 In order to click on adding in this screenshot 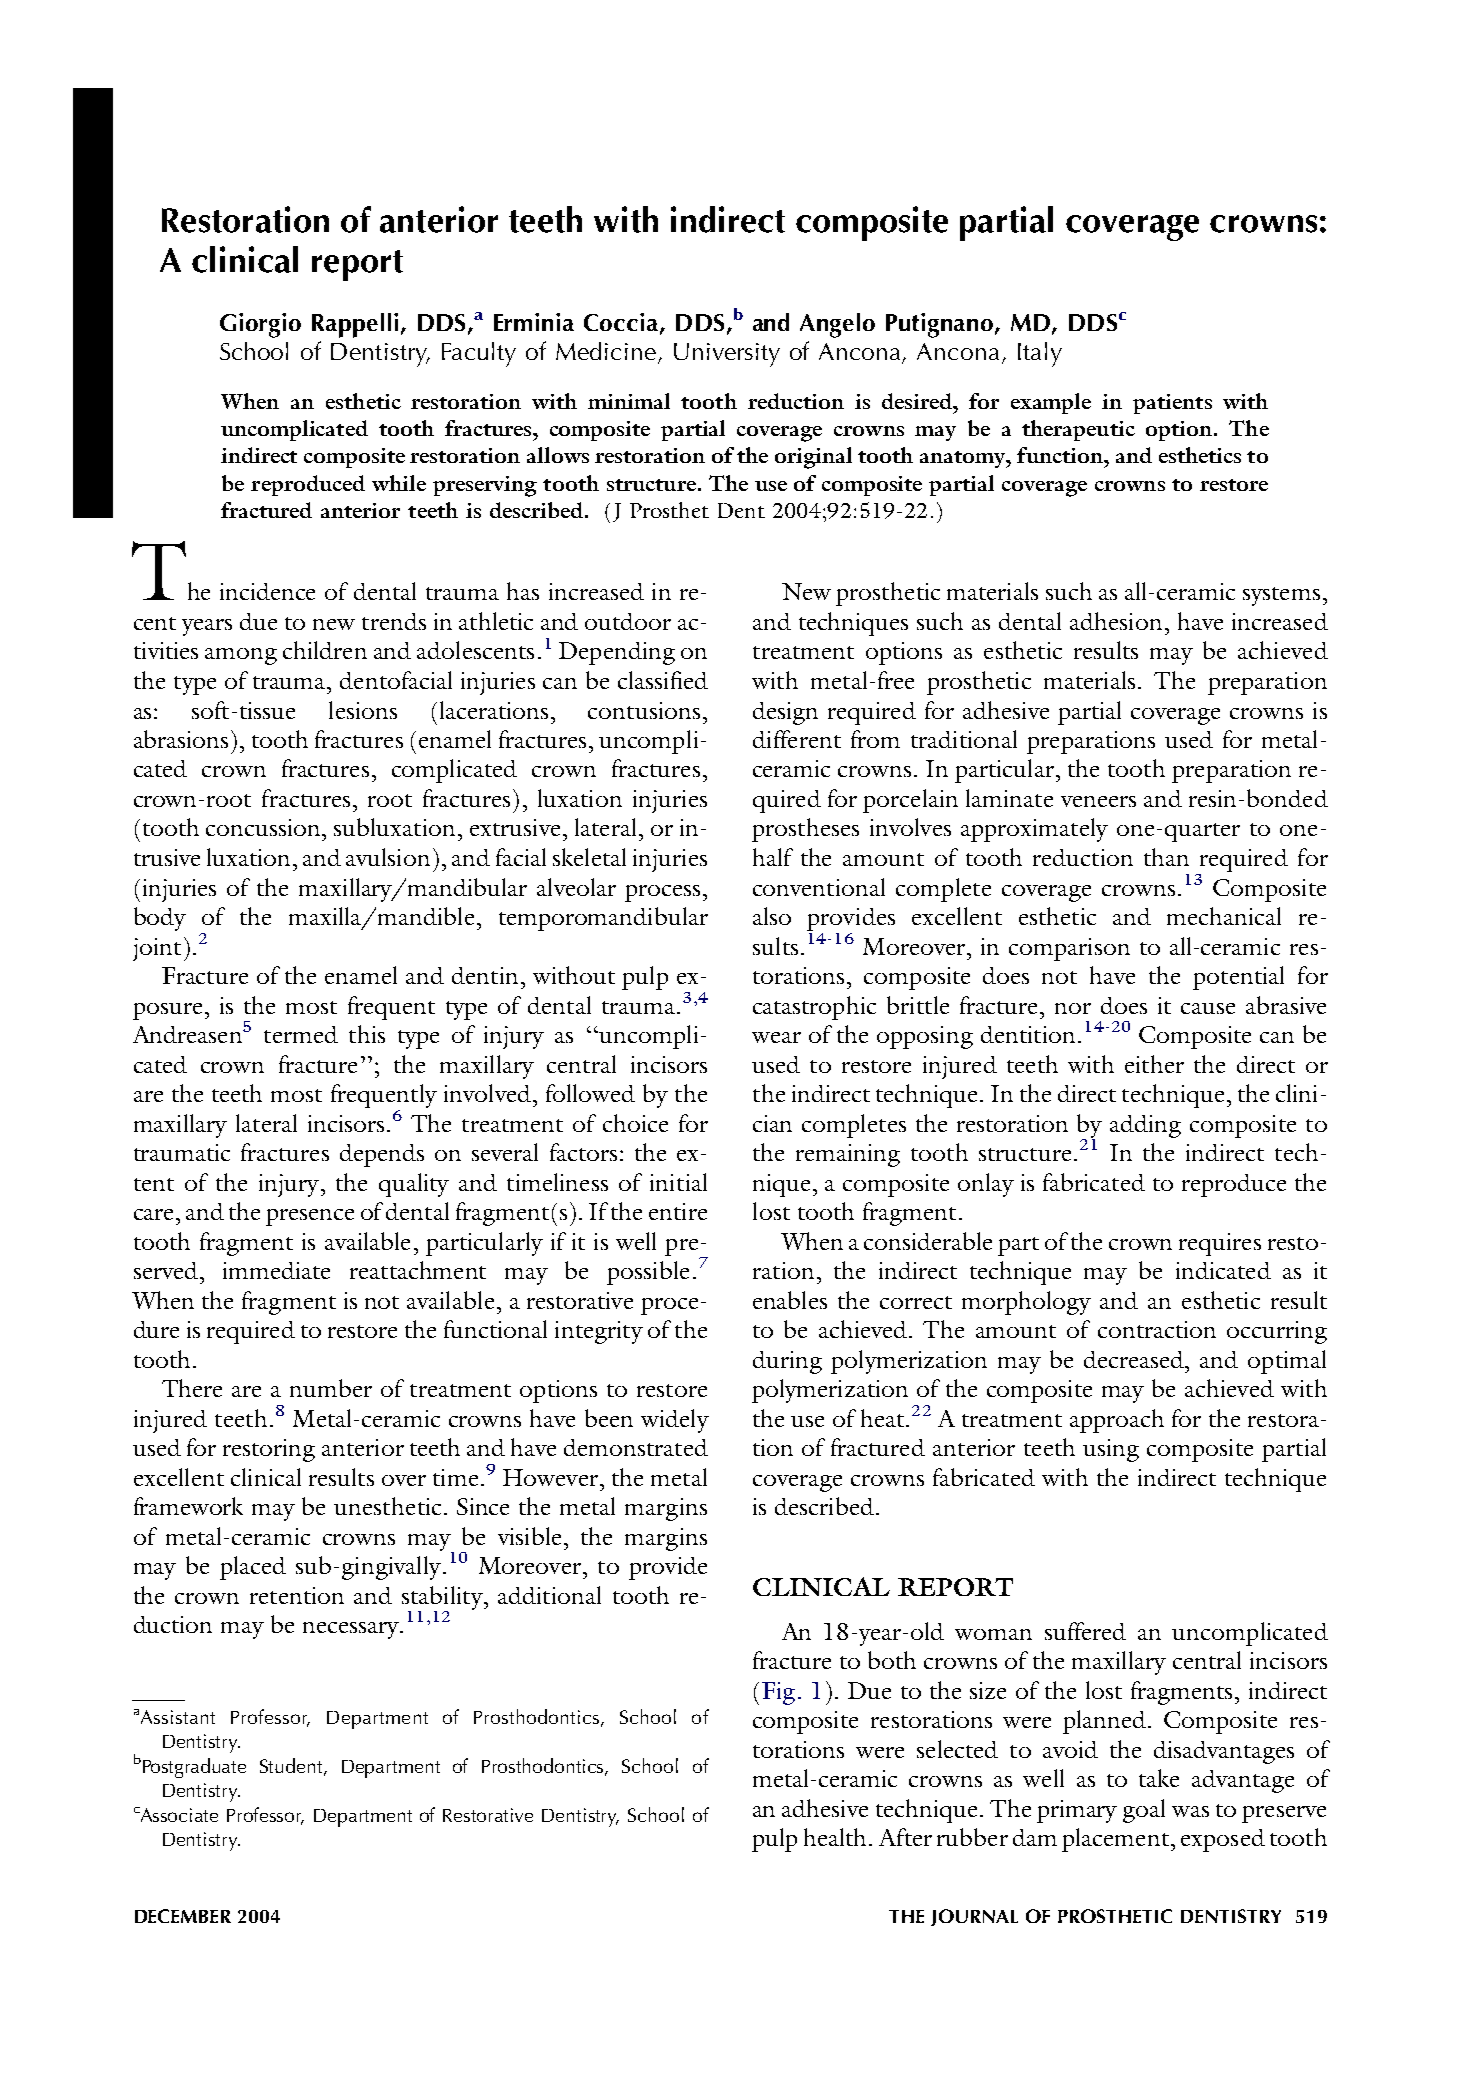, I will do `click(1145, 1126)`.
